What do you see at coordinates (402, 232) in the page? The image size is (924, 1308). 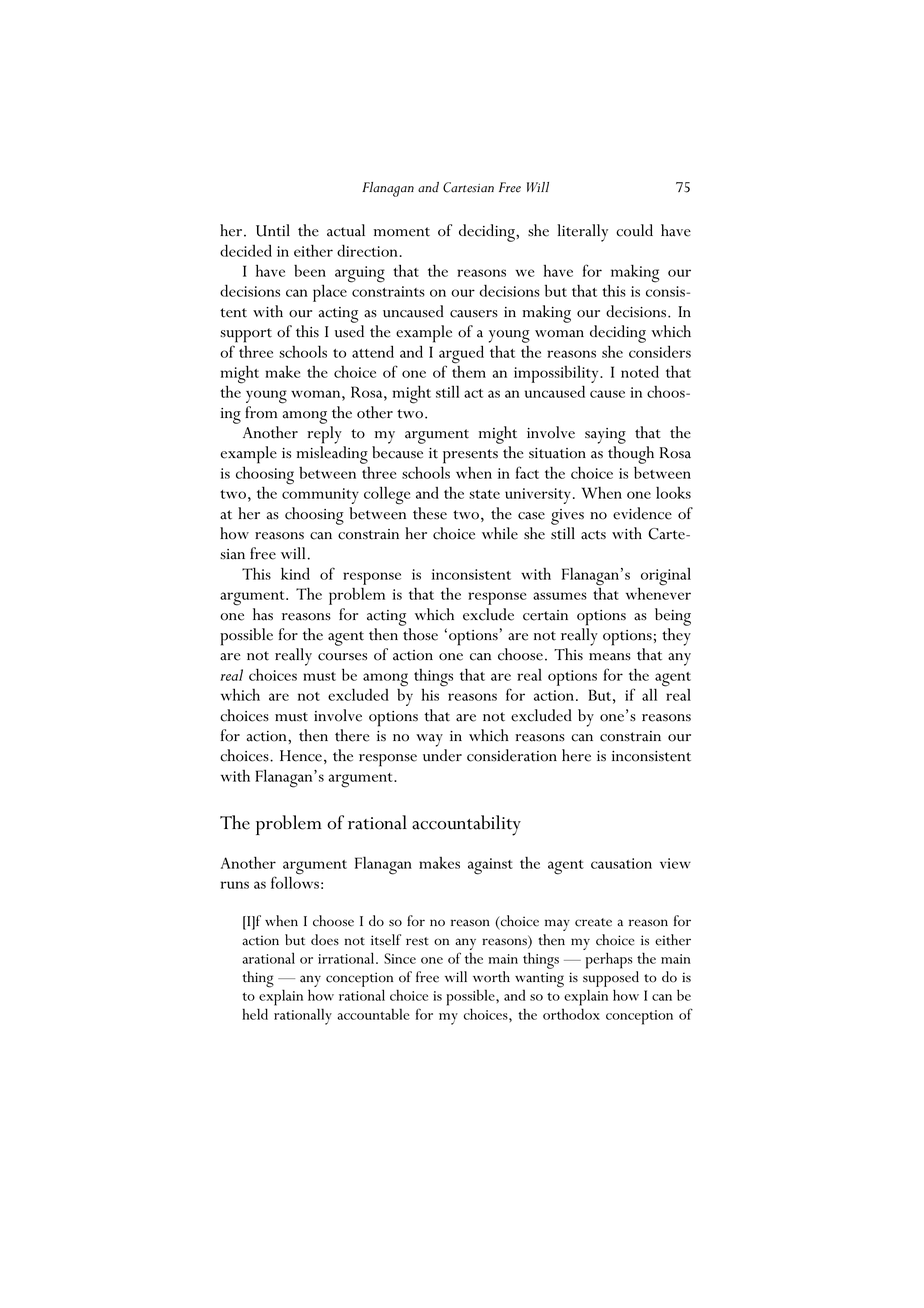 I see `moment` at bounding box center [402, 232].
